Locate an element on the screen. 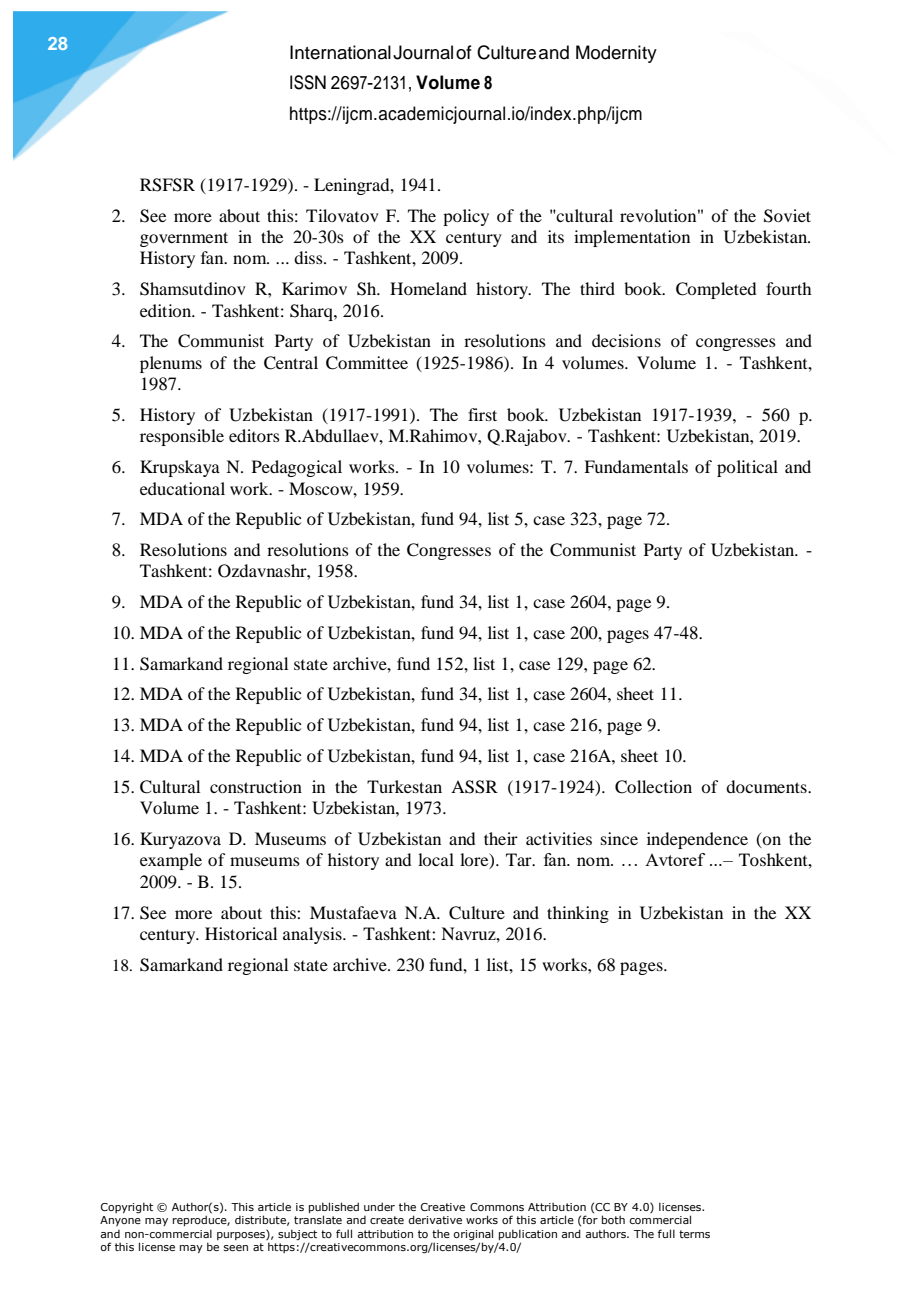 This screenshot has height=1308, width=924. Collection is located at coordinates (653, 787).
